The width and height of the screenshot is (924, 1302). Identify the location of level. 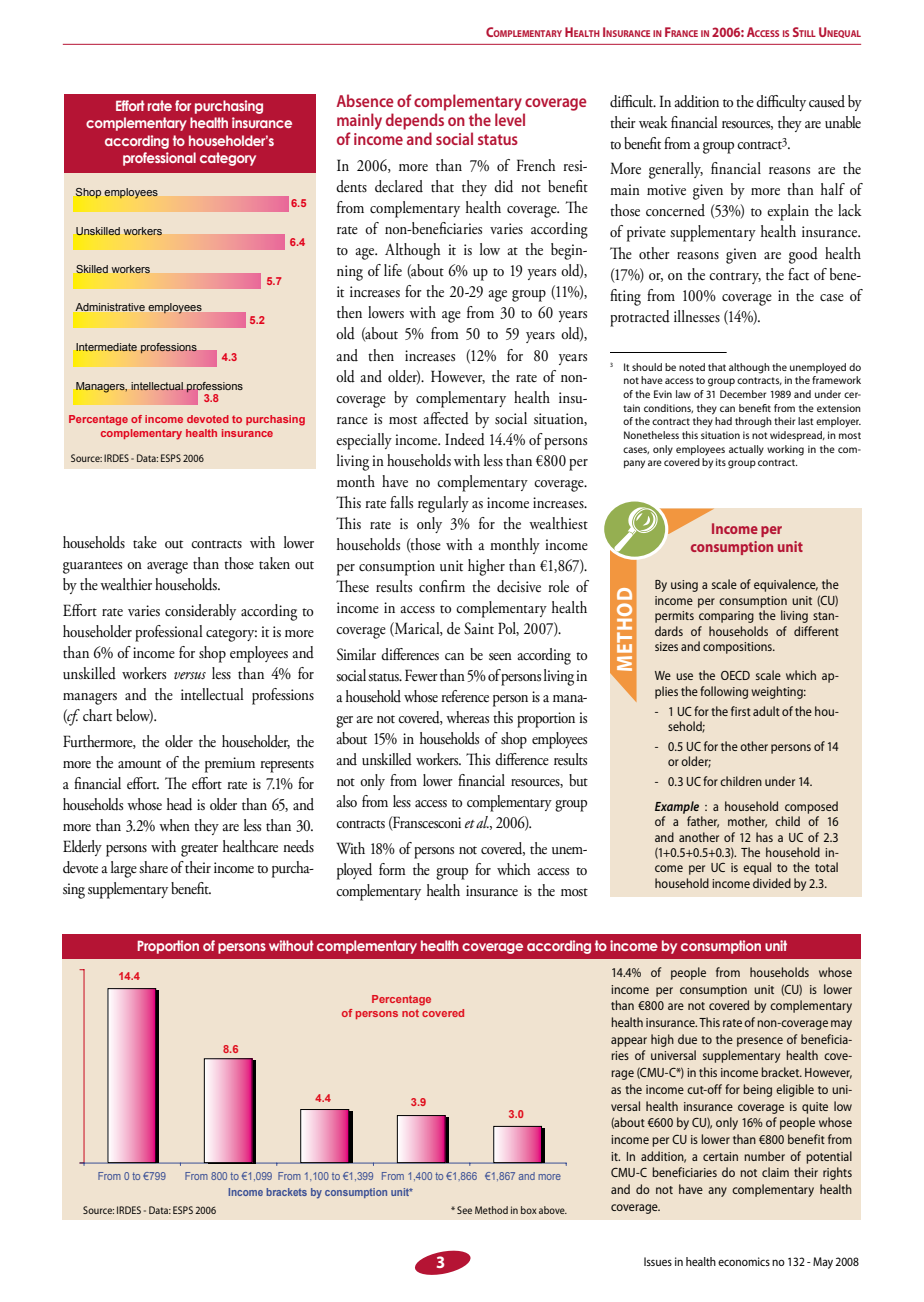
(510, 119).
